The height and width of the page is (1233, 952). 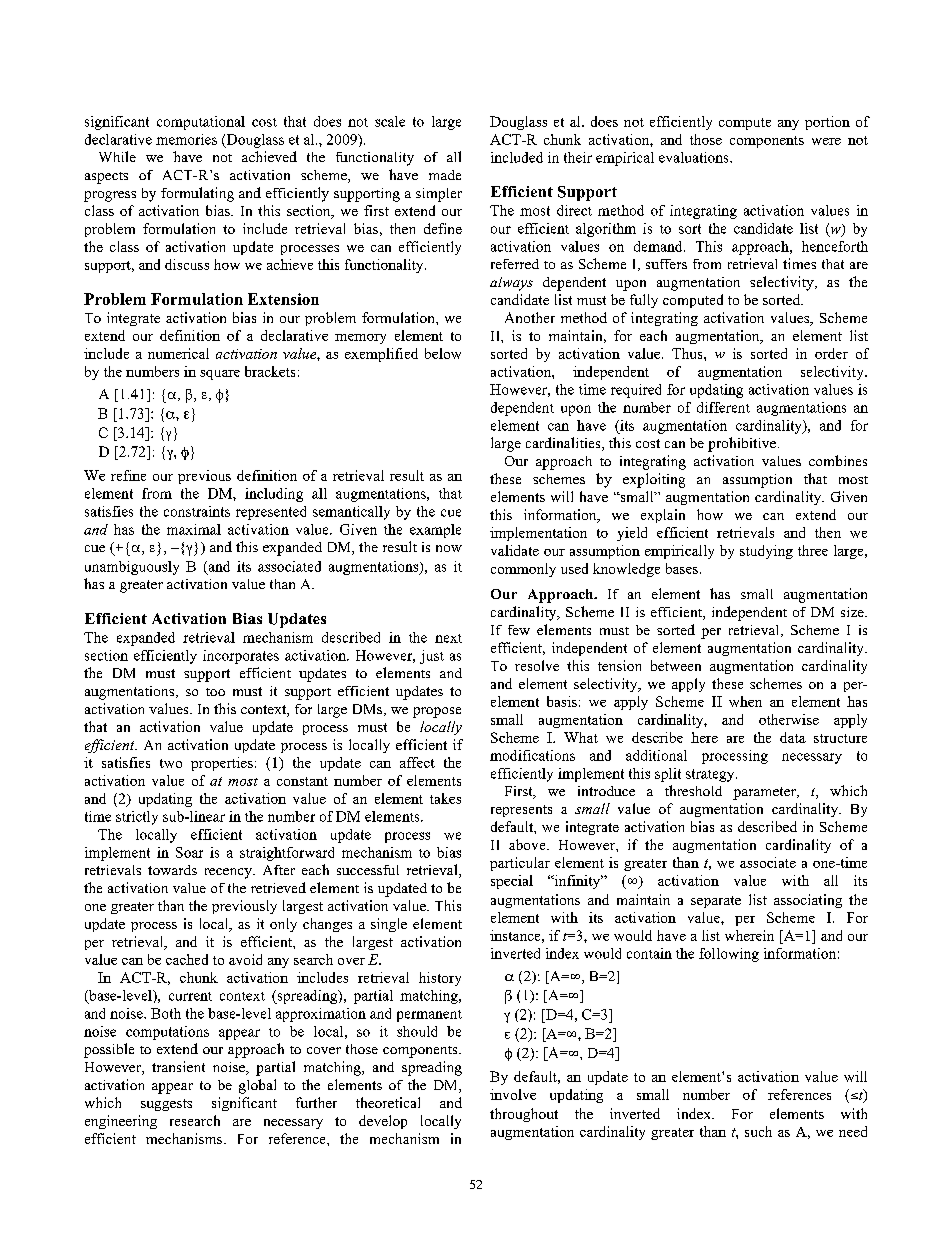 I want to click on Soar, so click(x=189, y=852).
